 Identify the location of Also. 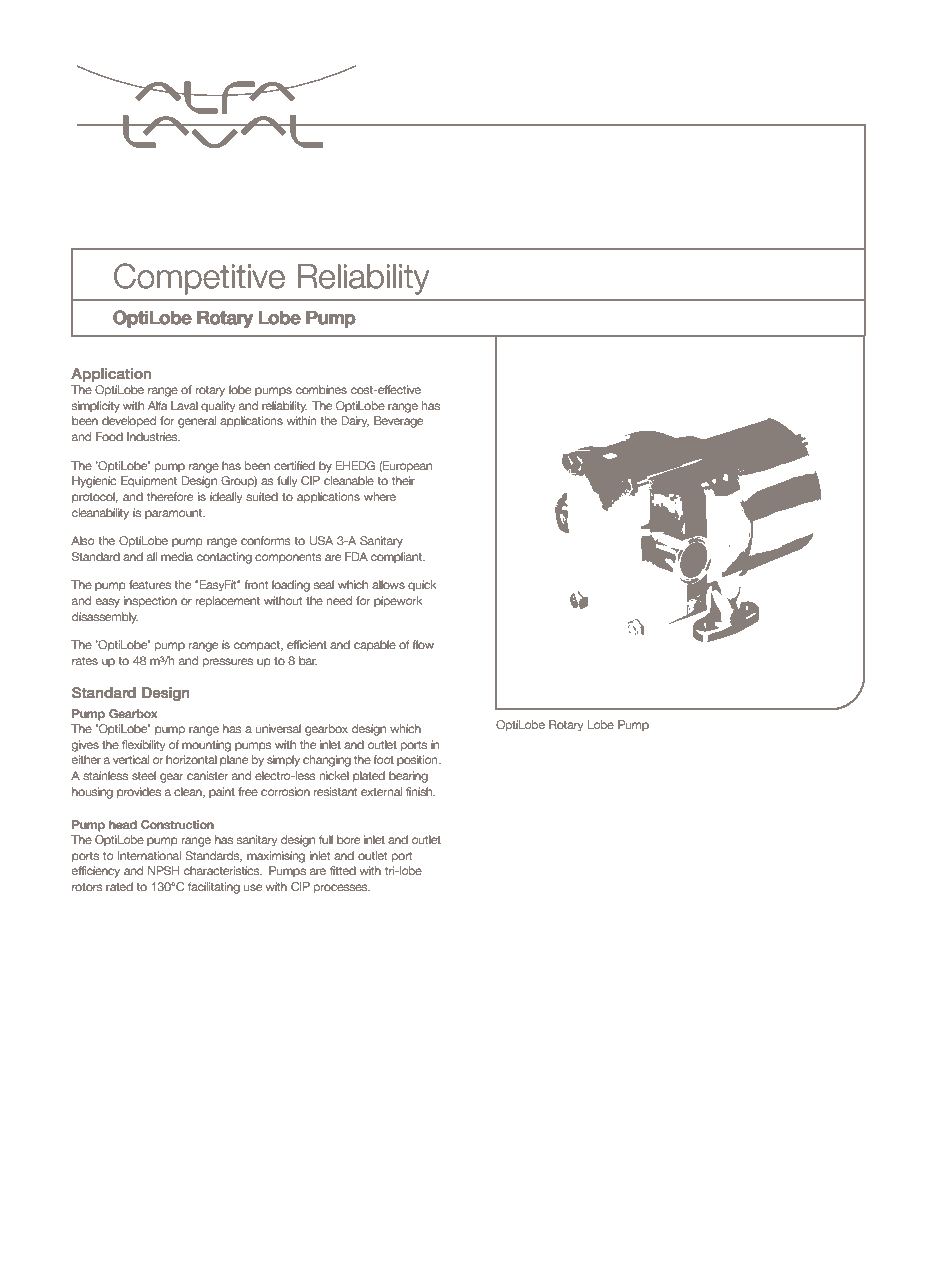
(82, 540).
